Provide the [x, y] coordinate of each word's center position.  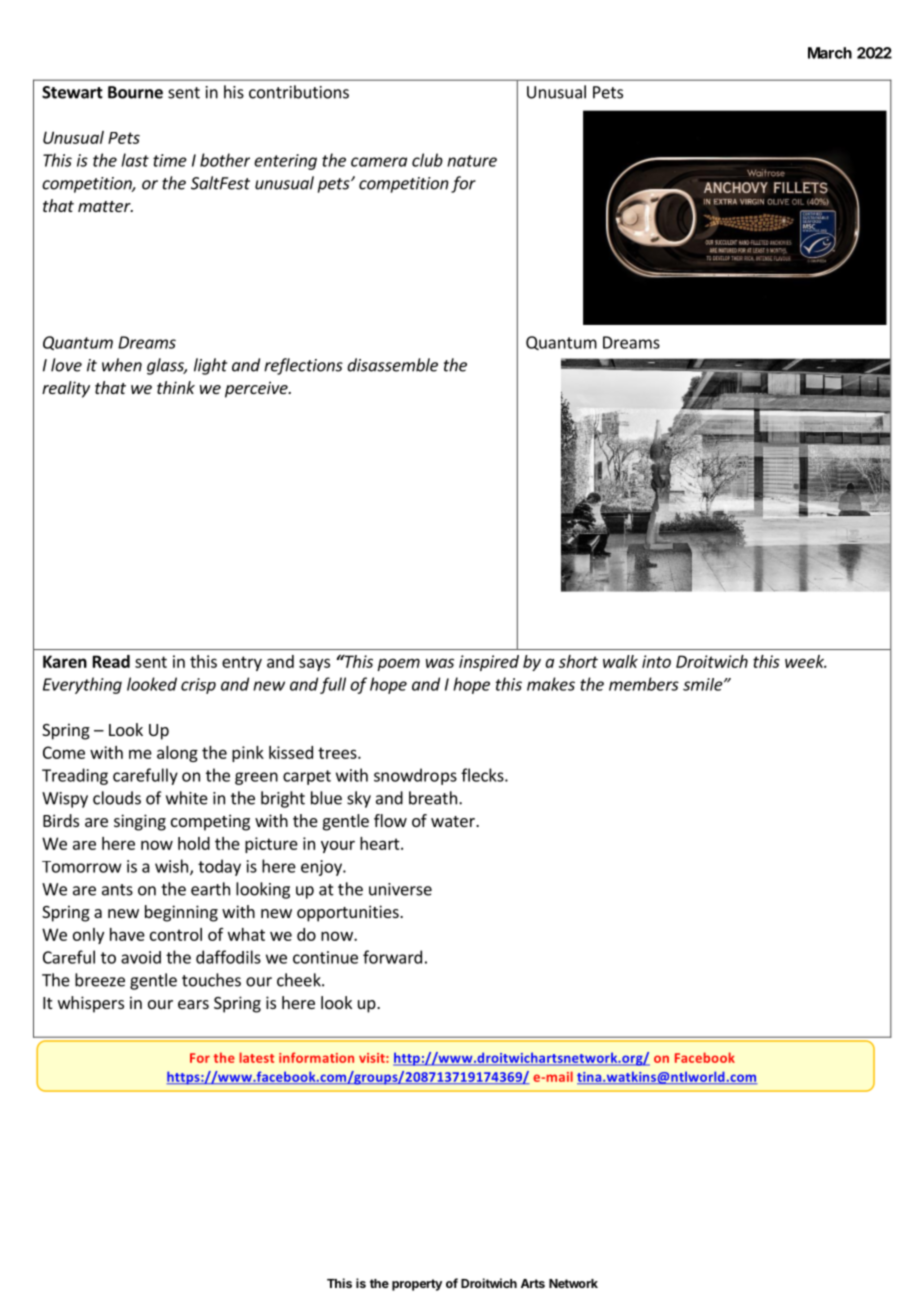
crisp [198, 686]
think [176, 387]
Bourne [135, 92]
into [656, 661]
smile [704, 684]
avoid [141, 957]
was [440, 663]
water [454, 821]
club [427, 160]
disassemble [392, 365]
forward [392, 957]
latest [256, 1057]
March [830, 53]
